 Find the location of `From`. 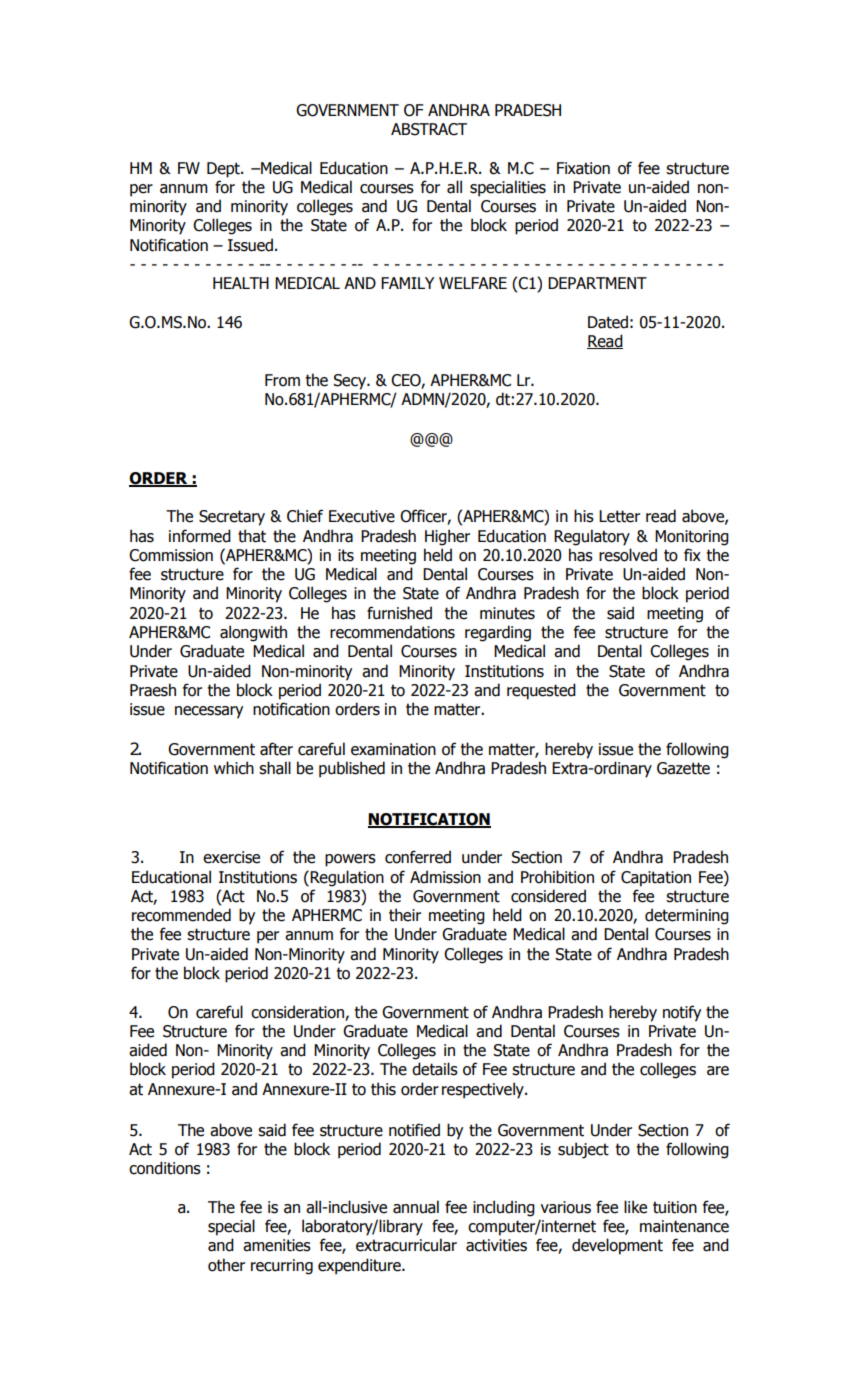

From is located at coordinates (282, 380).
